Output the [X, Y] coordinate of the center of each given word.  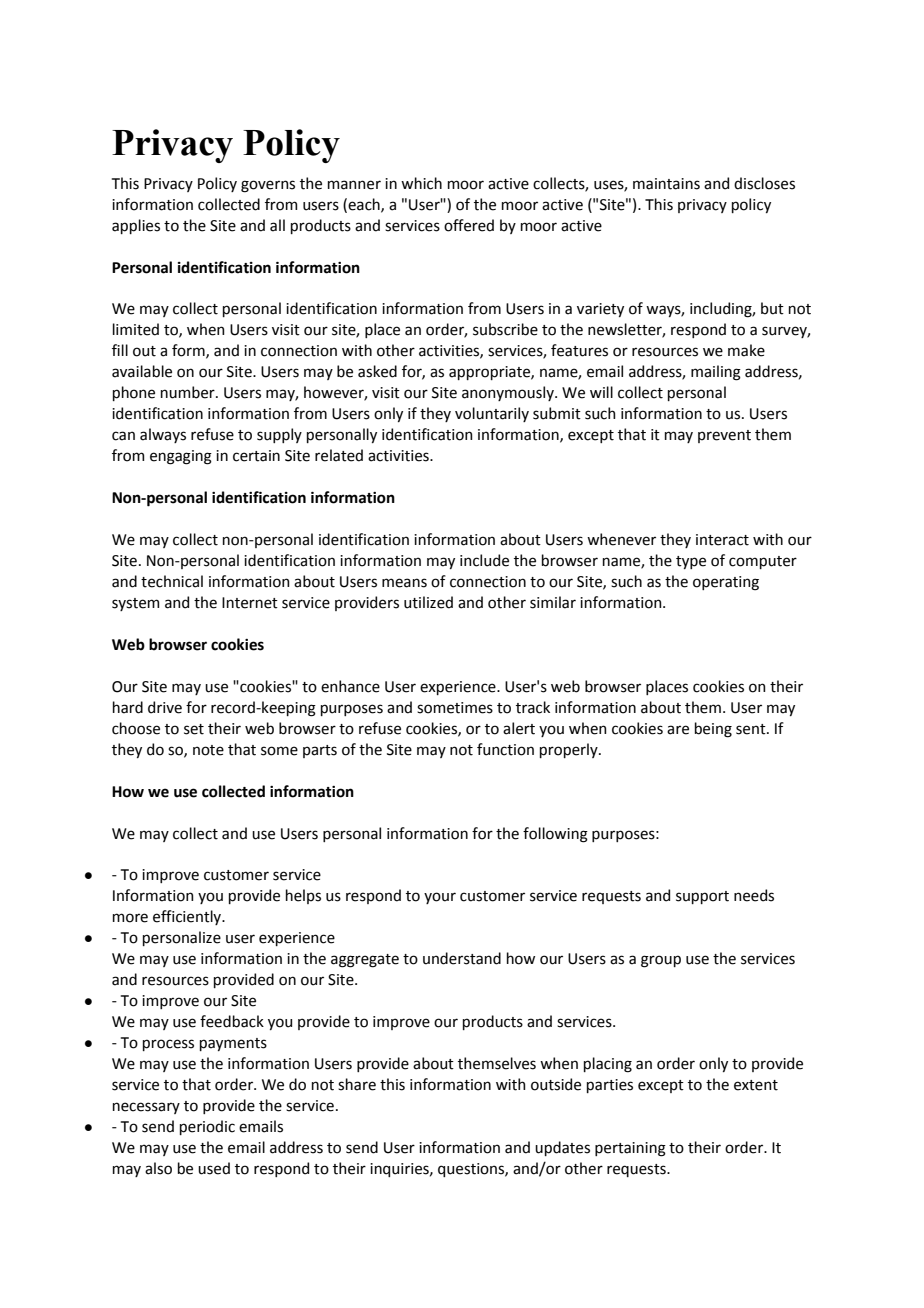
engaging [181, 457]
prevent [724, 436]
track [533, 707]
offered [469, 225]
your [440, 898]
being [713, 730]
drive [165, 707]
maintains [666, 184]
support [702, 897]
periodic [207, 1127]
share [357, 1084]
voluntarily [492, 414]
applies [136, 226]
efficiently [188, 917]
